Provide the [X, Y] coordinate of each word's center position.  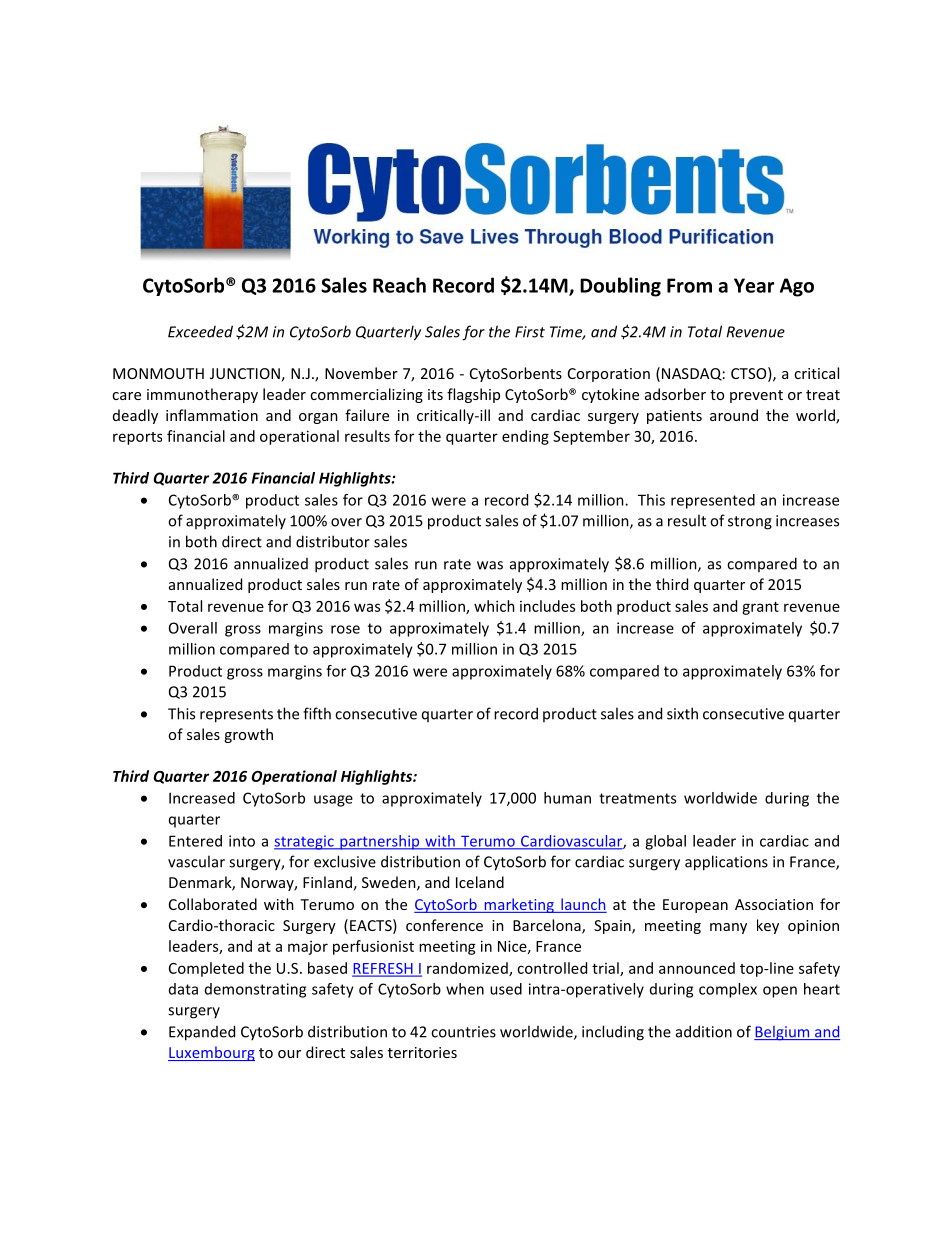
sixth [682, 713]
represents [236, 716]
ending [525, 437]
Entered [195, 841]
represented [713, 501]
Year [754, 285]
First [530, 332]
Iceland [480, 882]
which [494, 606]
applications [726, 863]
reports [137, 438]
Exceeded [200, 331]
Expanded [202, 1033]
